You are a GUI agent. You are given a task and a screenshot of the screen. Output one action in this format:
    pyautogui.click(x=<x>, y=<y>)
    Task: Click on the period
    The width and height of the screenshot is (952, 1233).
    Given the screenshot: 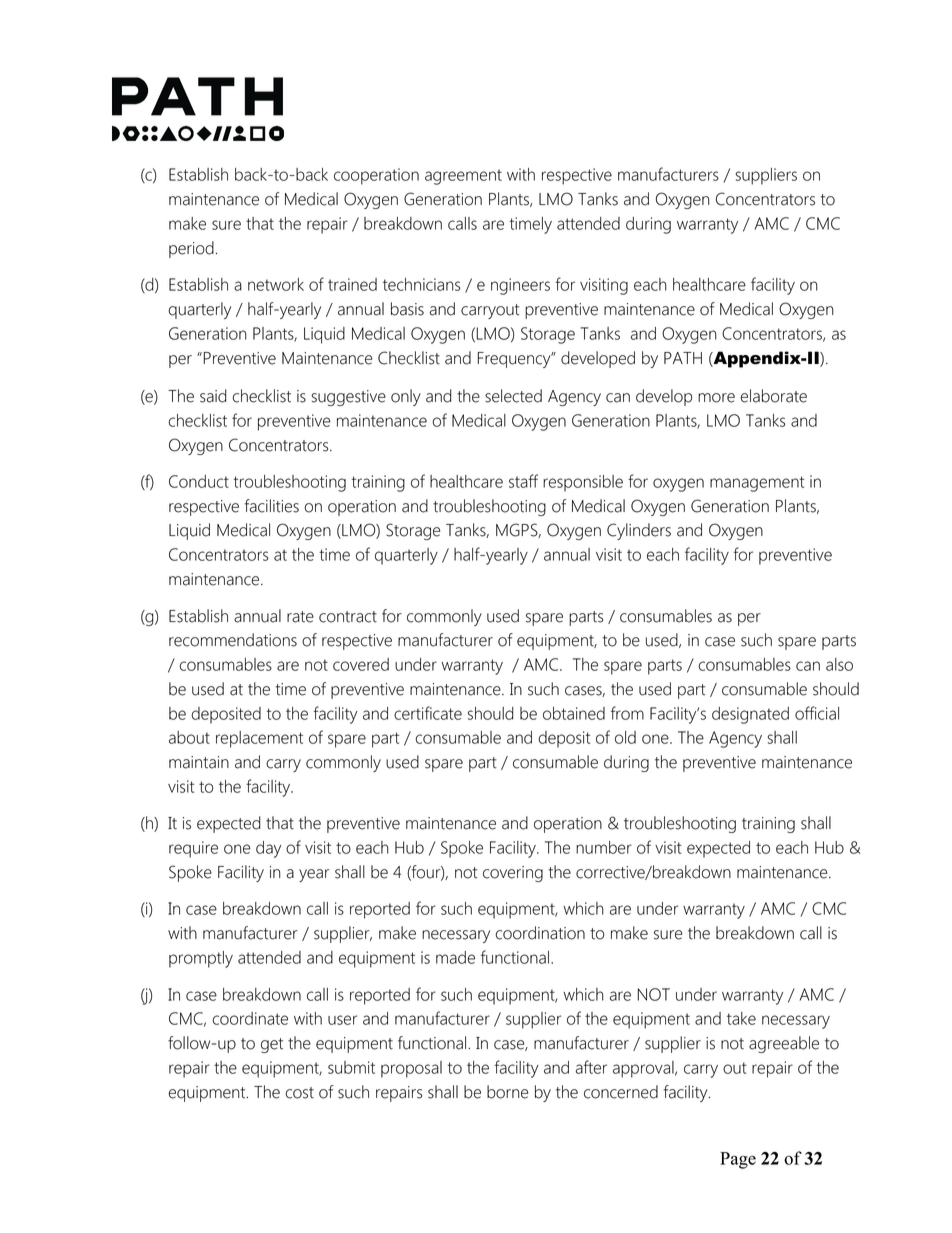 What is the action you would take?
    pyautogui.click(x=191, y=249)
